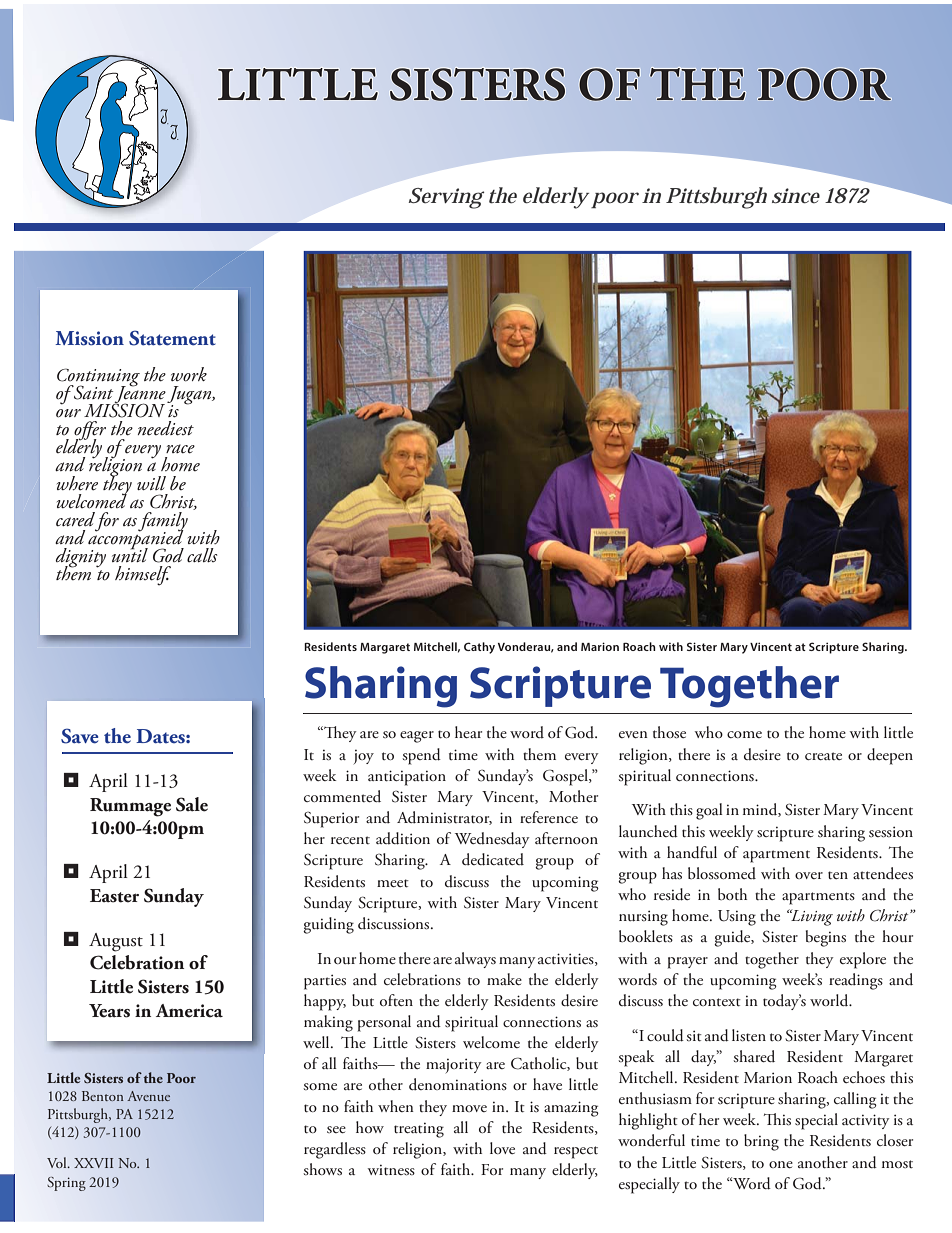 The image size is (952, 1233). Describe the element at coordinates (172, 338) in the document. I see `Statement` at that location.
